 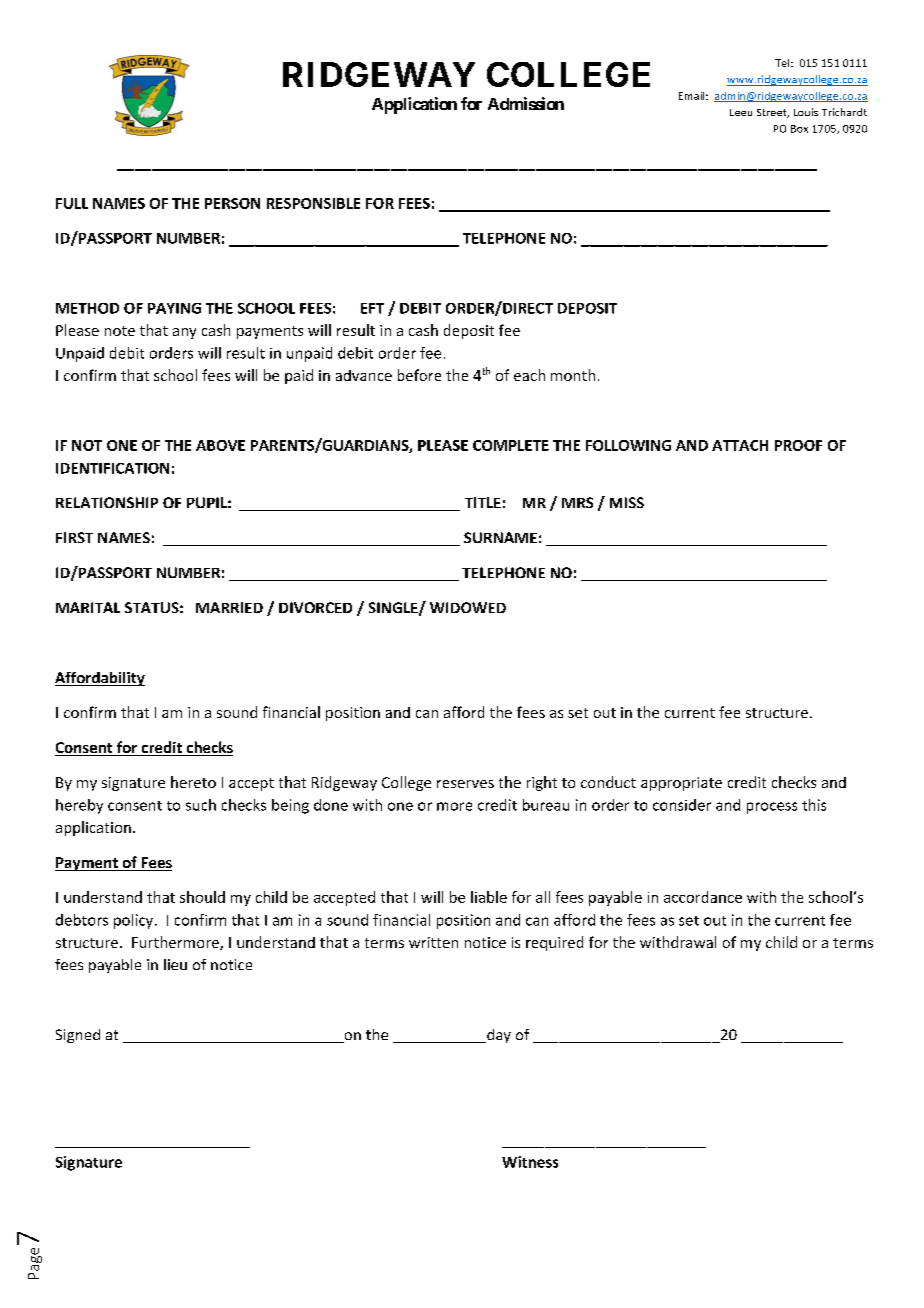 I want to click on appropriate, so click(x=681, y=784).
